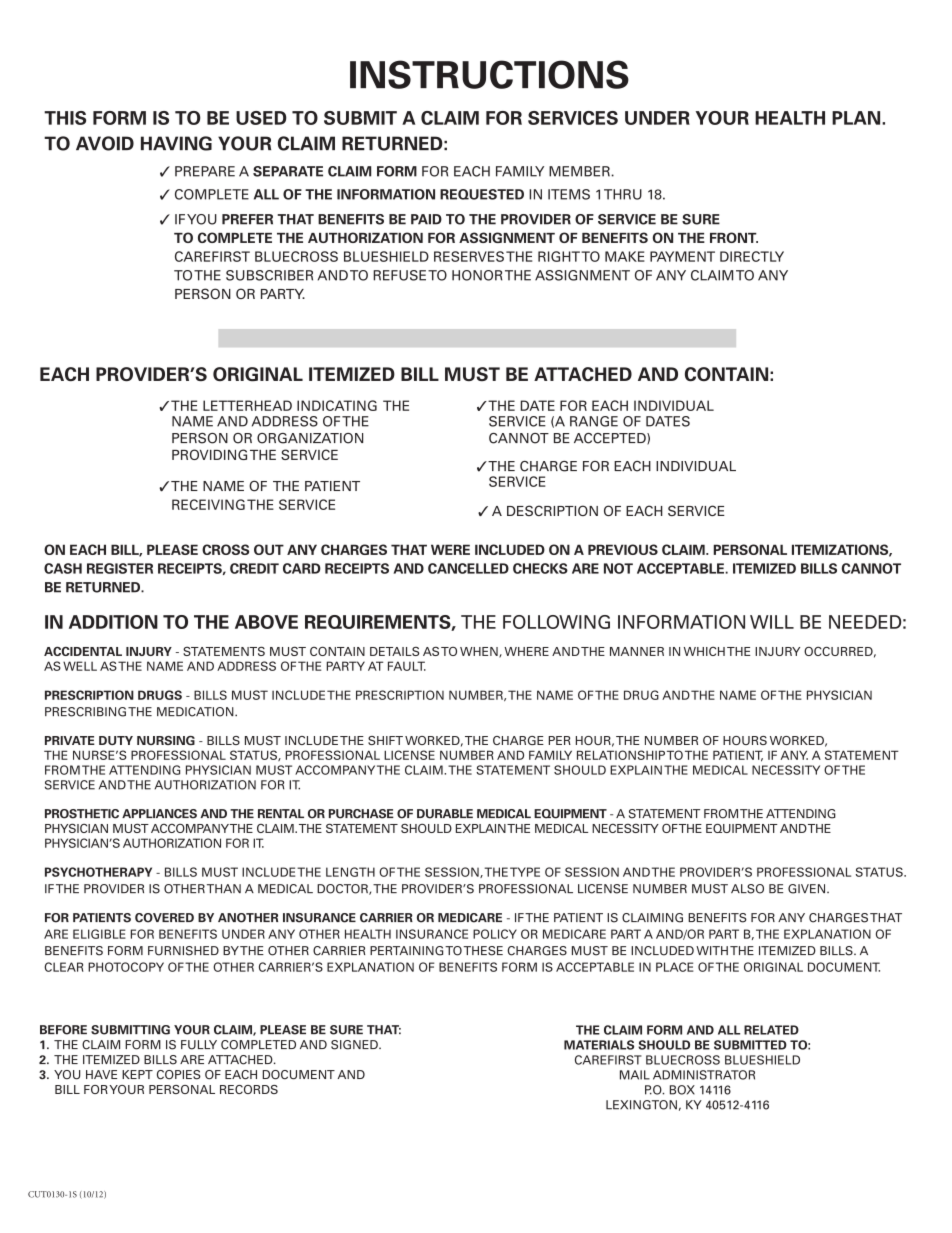  I want to click on REGISTER, so click(120, 568).
